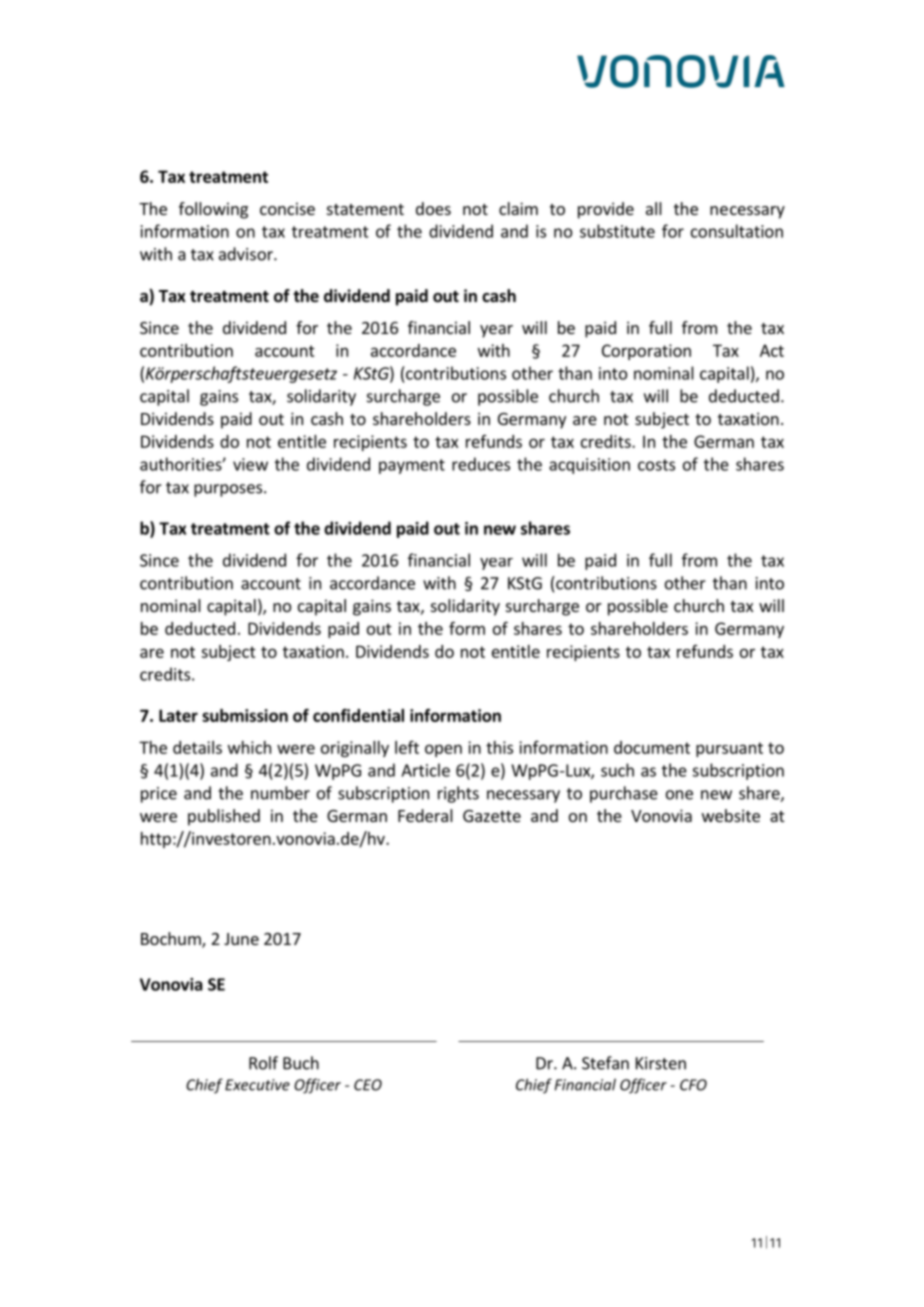  What do you see at coordinates (729, 749) in the document?
I see `pursuant` at bounding box center [729, 749].
